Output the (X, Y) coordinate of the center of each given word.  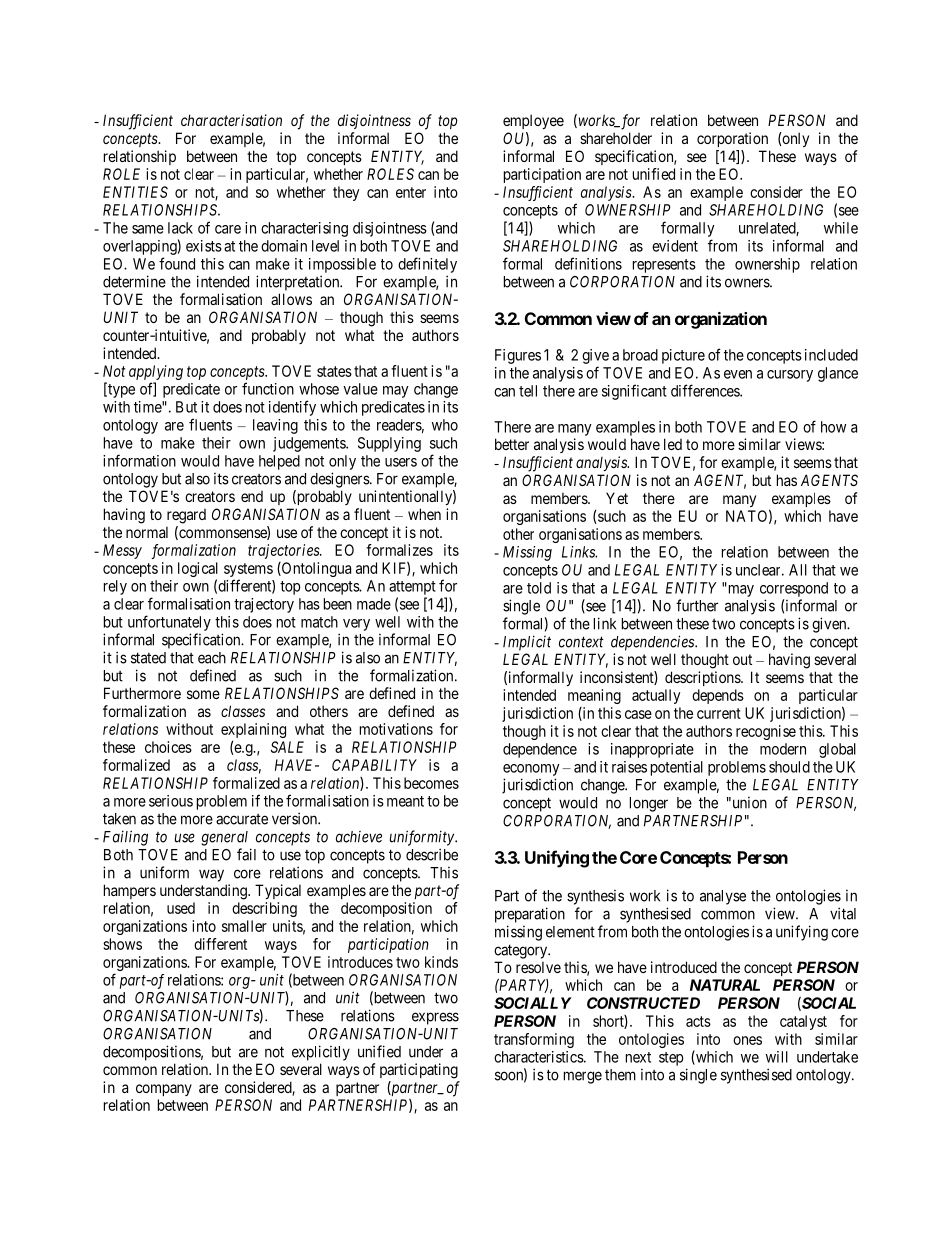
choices (168, 747)
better (512, 444)
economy (531, 770)
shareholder (616, 138)
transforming (534, 1040)
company (164, 1090)
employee (533, 121)
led (673, 444)
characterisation (231, 120)
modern (783, 749)
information (139, 460)
